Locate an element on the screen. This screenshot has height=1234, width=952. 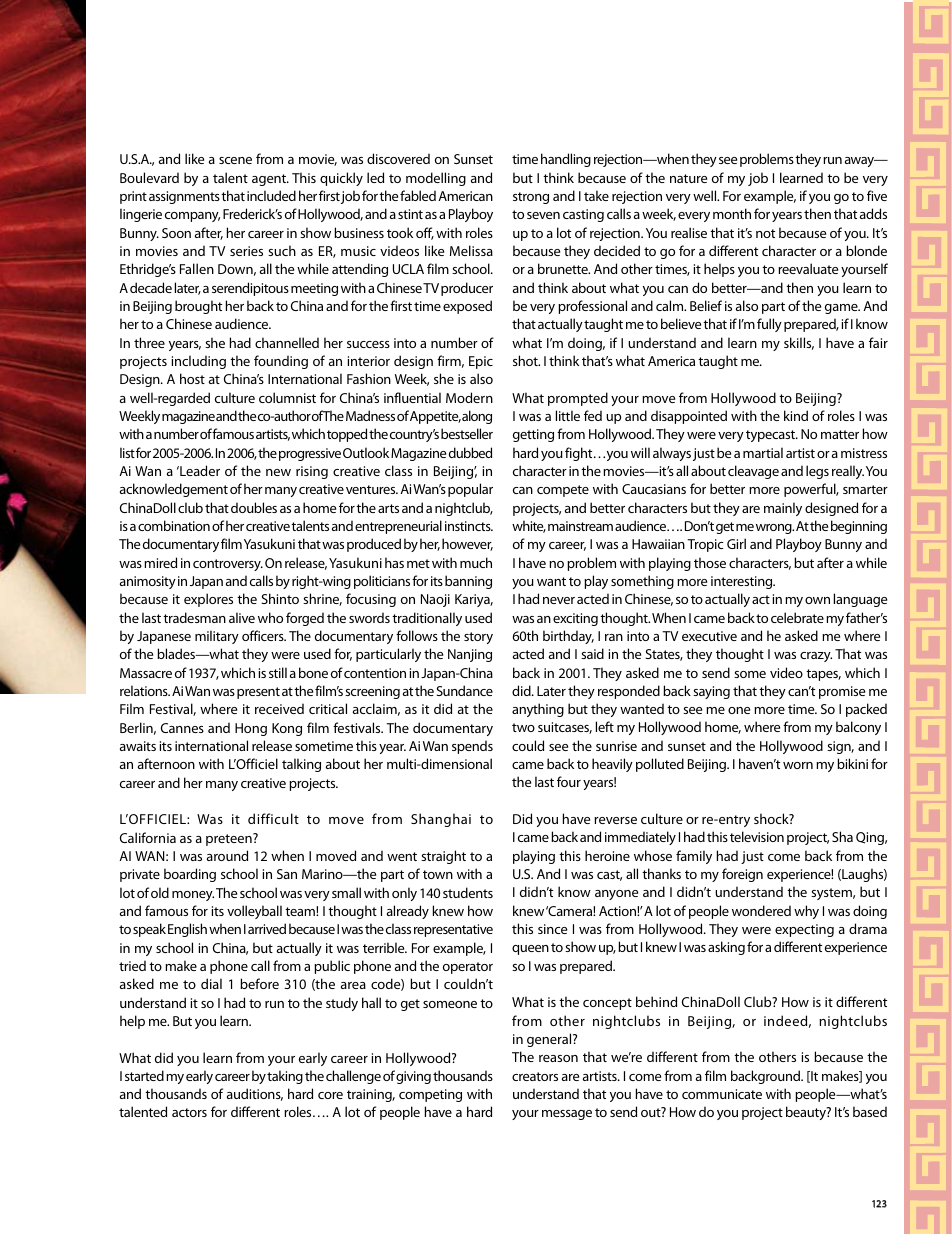
military is located at coordinates (217, 637).
